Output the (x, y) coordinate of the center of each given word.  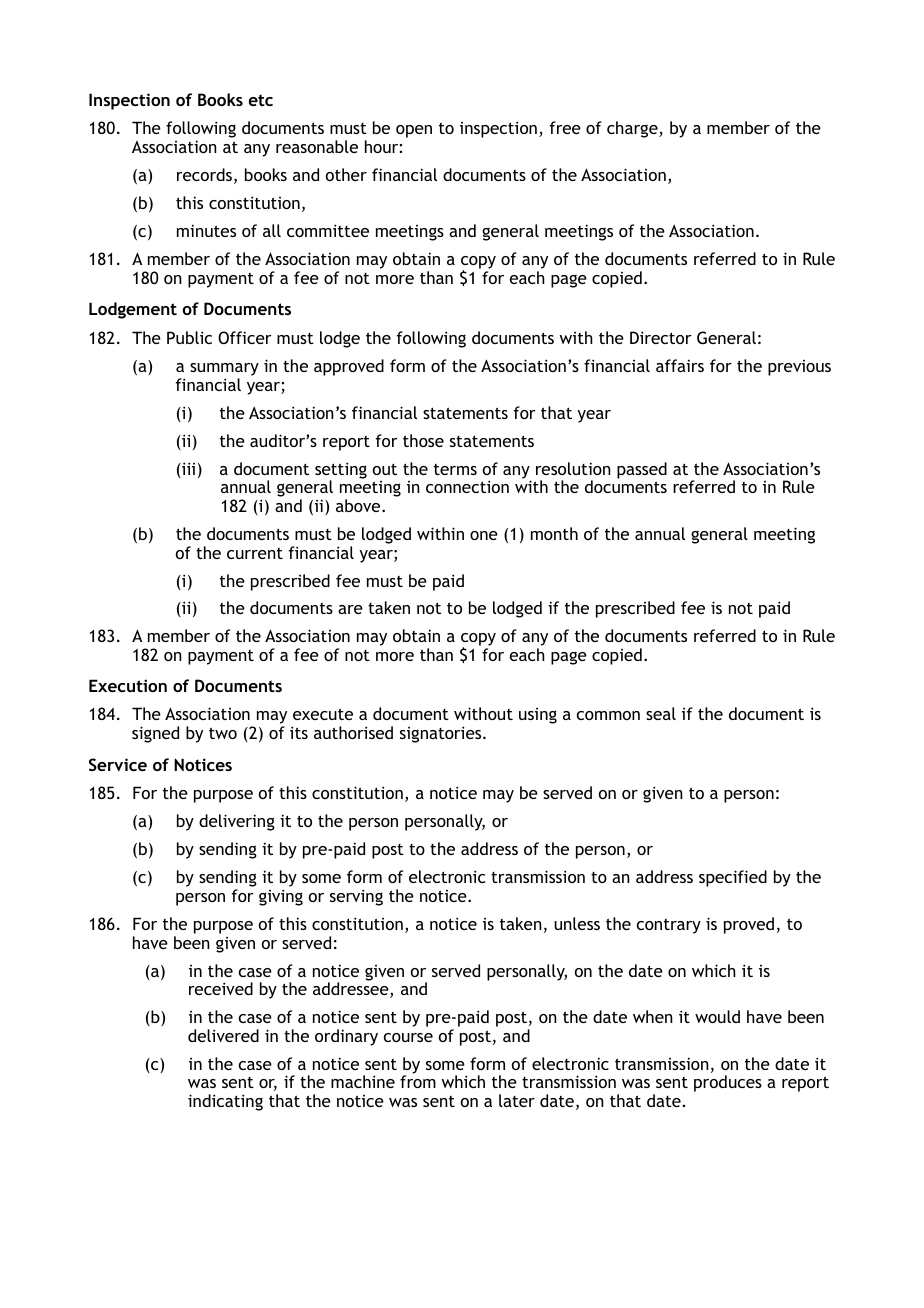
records (204, 174)
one (484, 535)
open (414, 131)
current (255, 553)
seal (661, 713)
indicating (225, 1102)
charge (633, 129)
